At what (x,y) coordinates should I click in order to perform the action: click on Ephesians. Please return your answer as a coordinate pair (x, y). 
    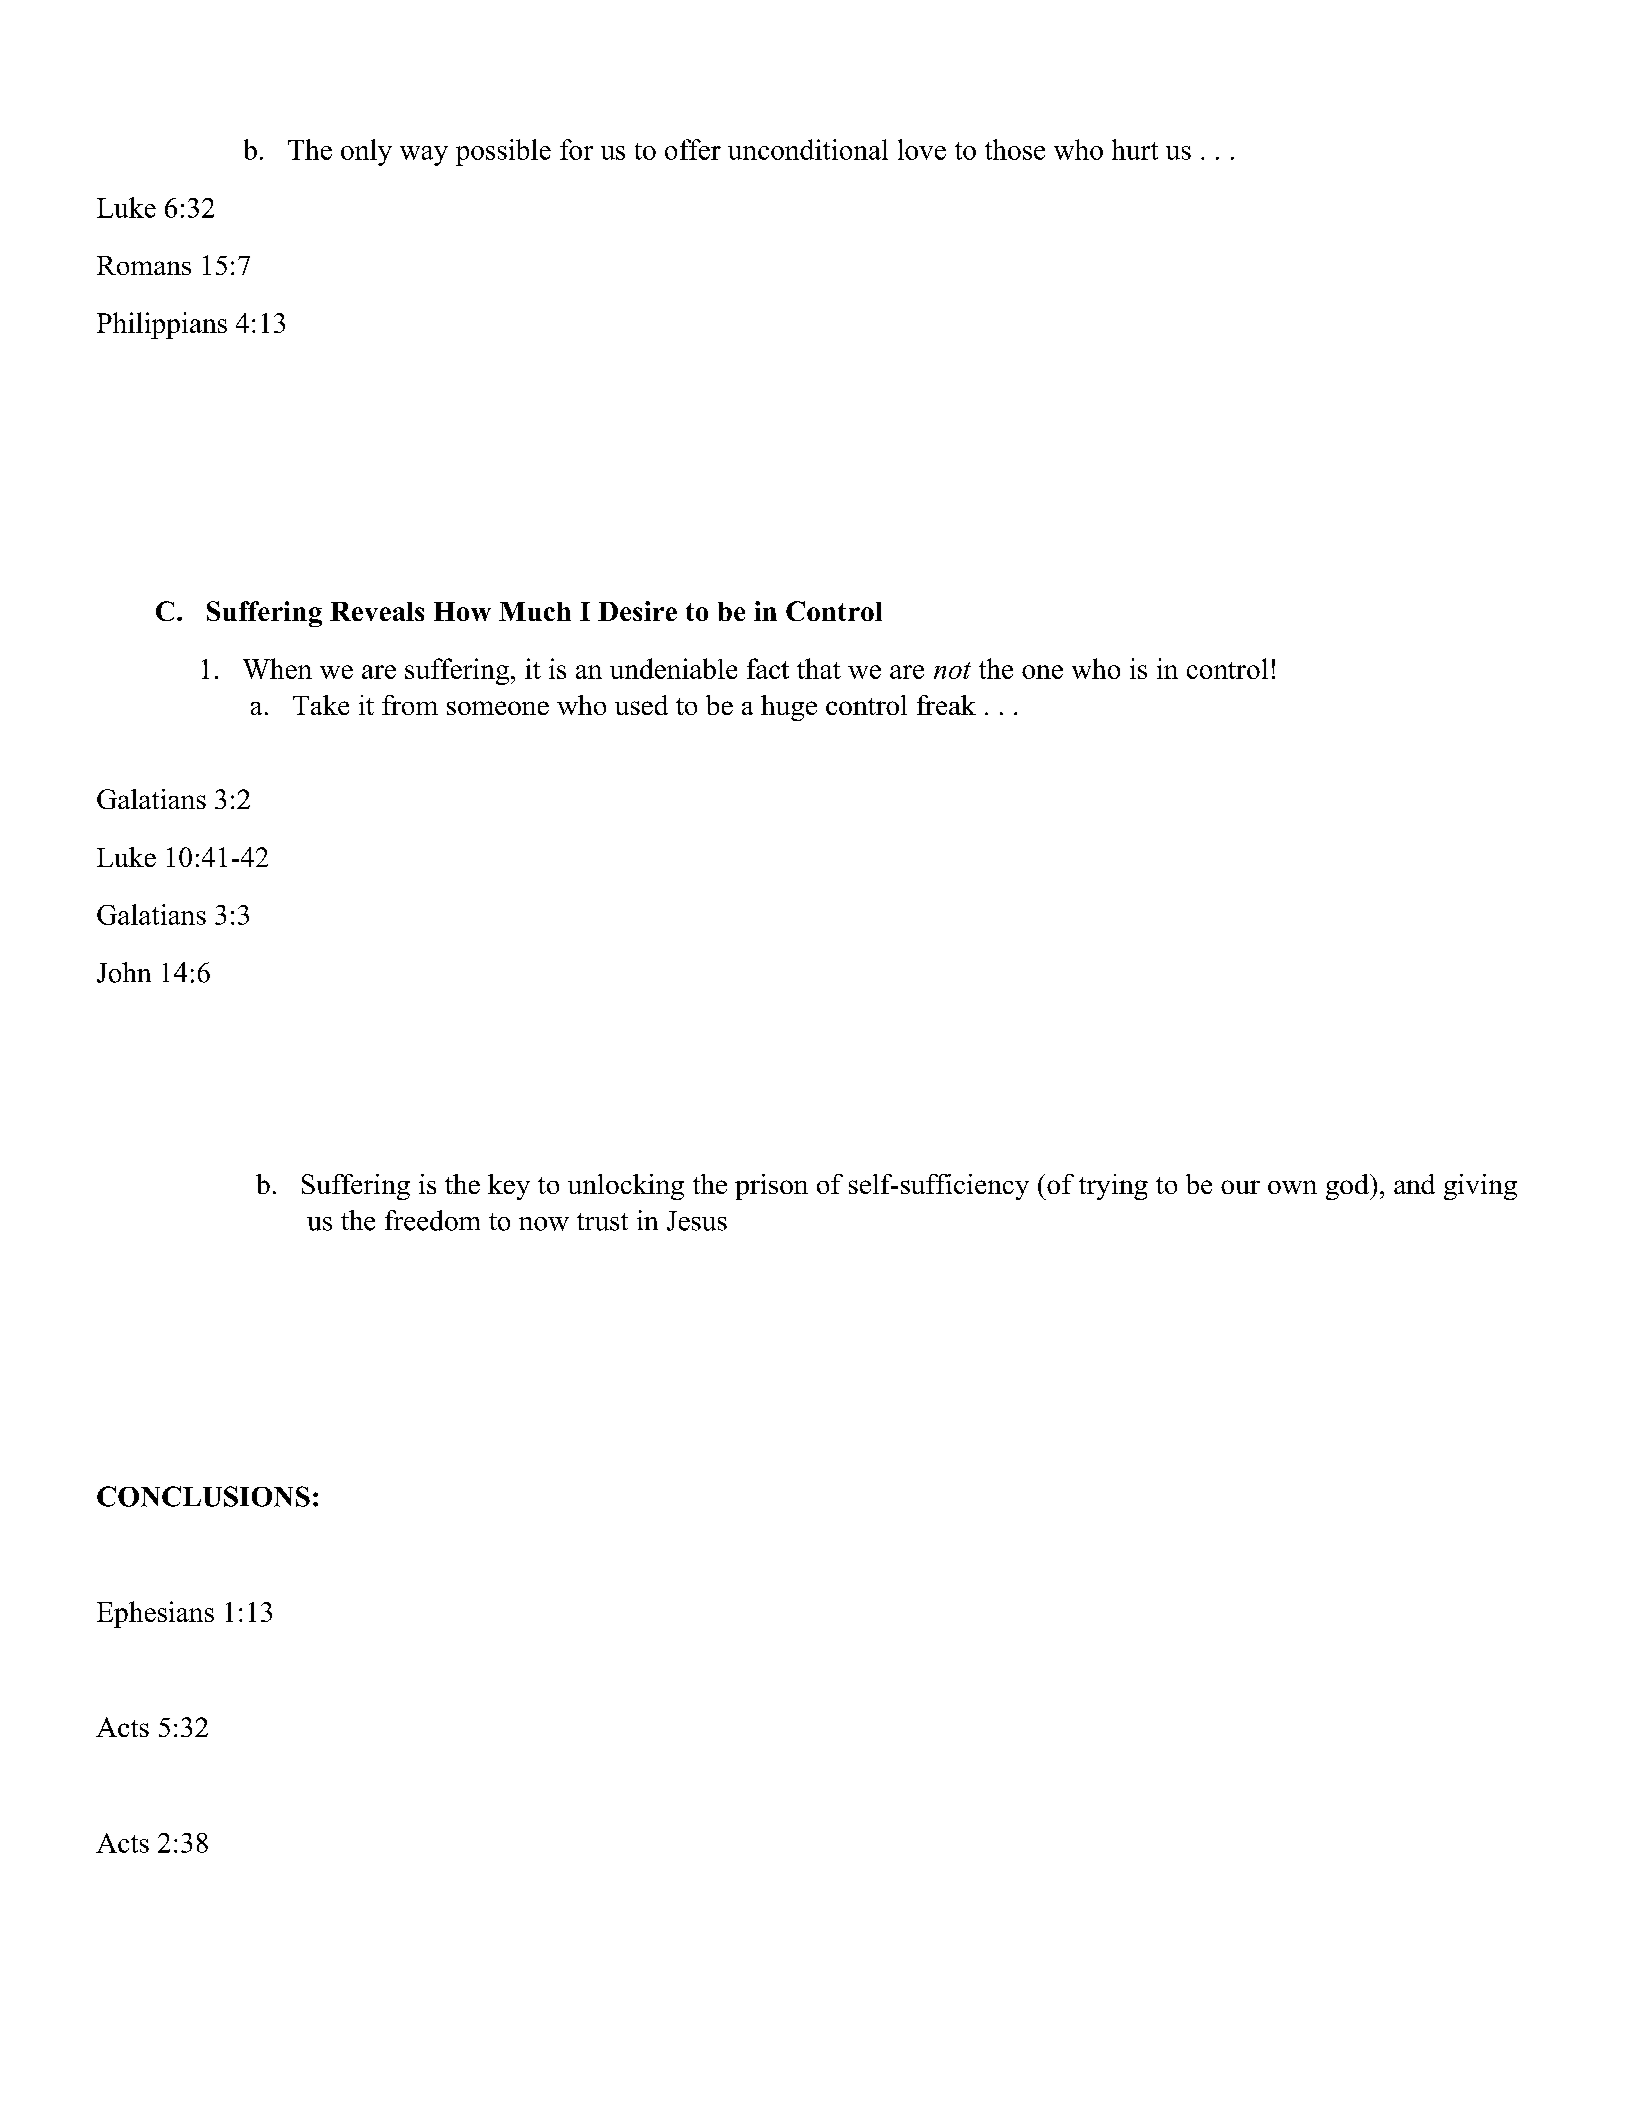
    Looking at the image, I should click on (155, 1614).
